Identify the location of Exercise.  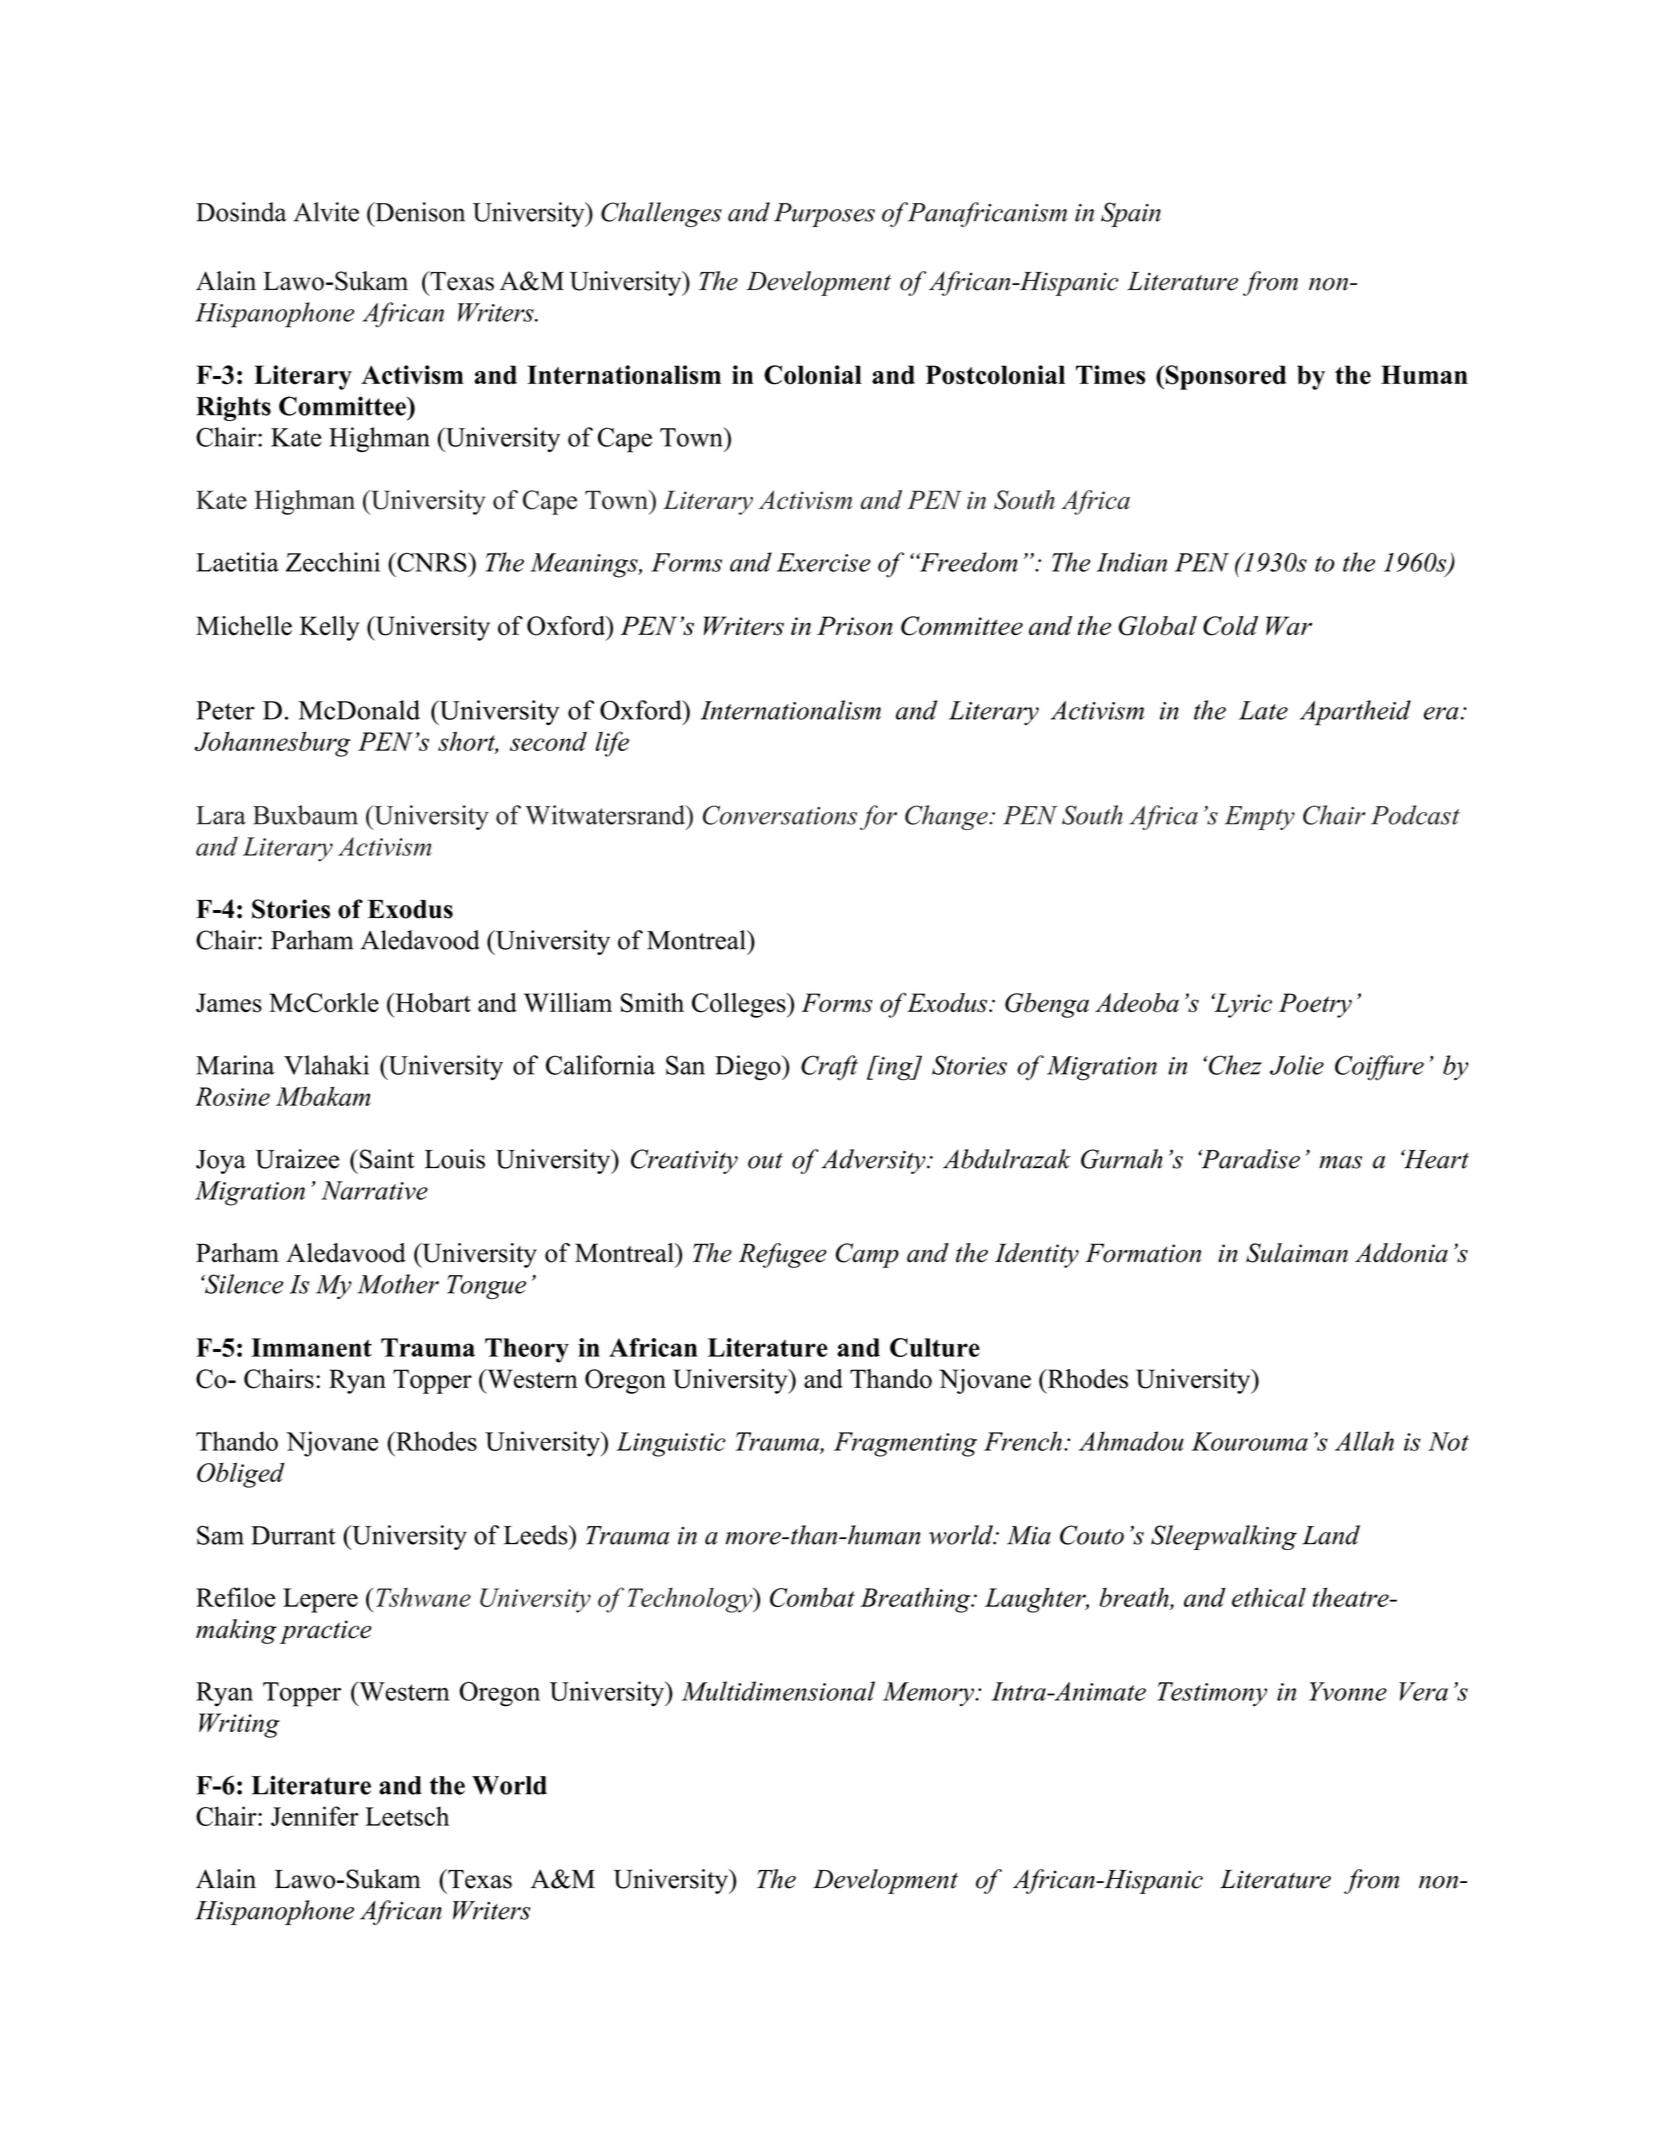
(824, 562).
